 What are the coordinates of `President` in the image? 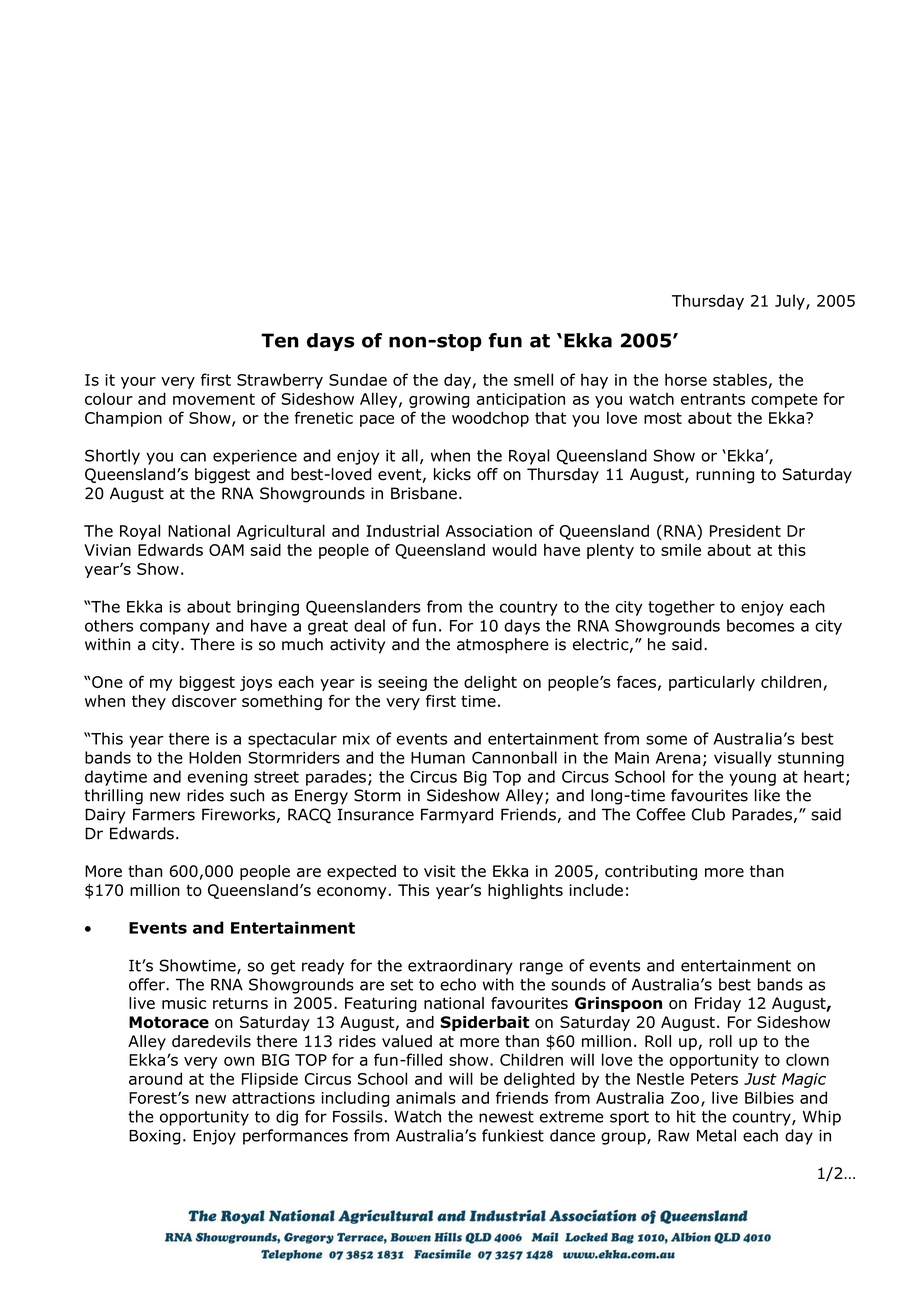 It's located at (745, 530).
